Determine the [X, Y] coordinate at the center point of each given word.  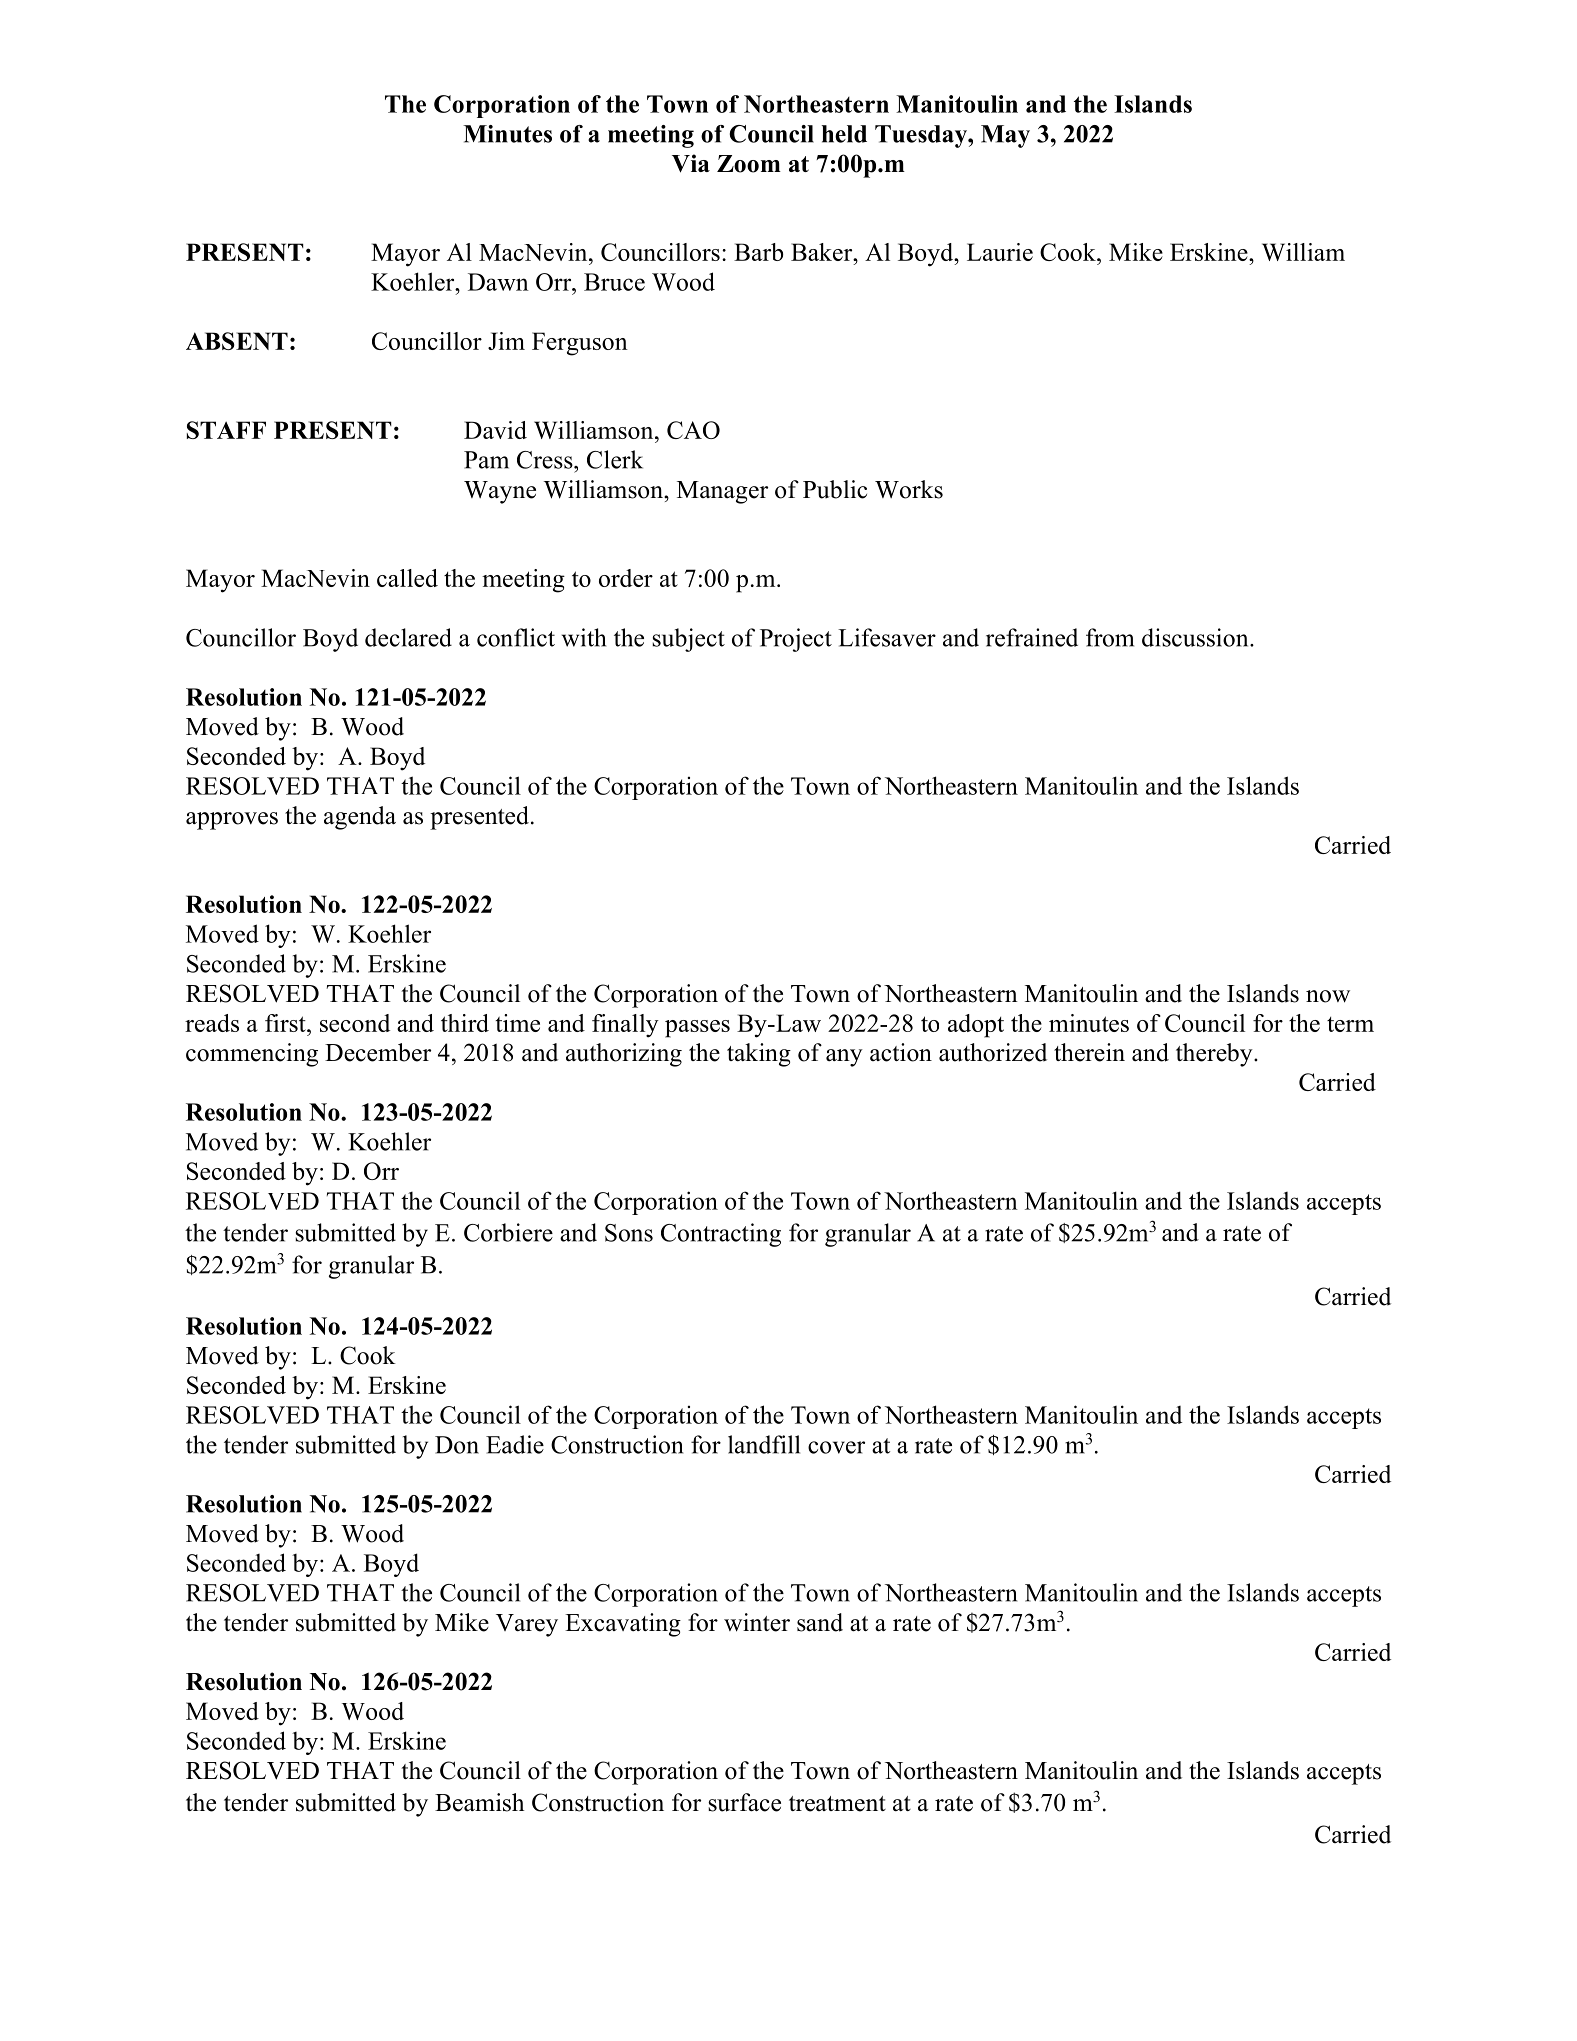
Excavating [623, 1625]
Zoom [749, 164]
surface [744, 1802]
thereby [1215, 1055]
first [286, 1023]
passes [697, 1029]
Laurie [1000, 252]
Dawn [498, 282]
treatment [837, 1804]
